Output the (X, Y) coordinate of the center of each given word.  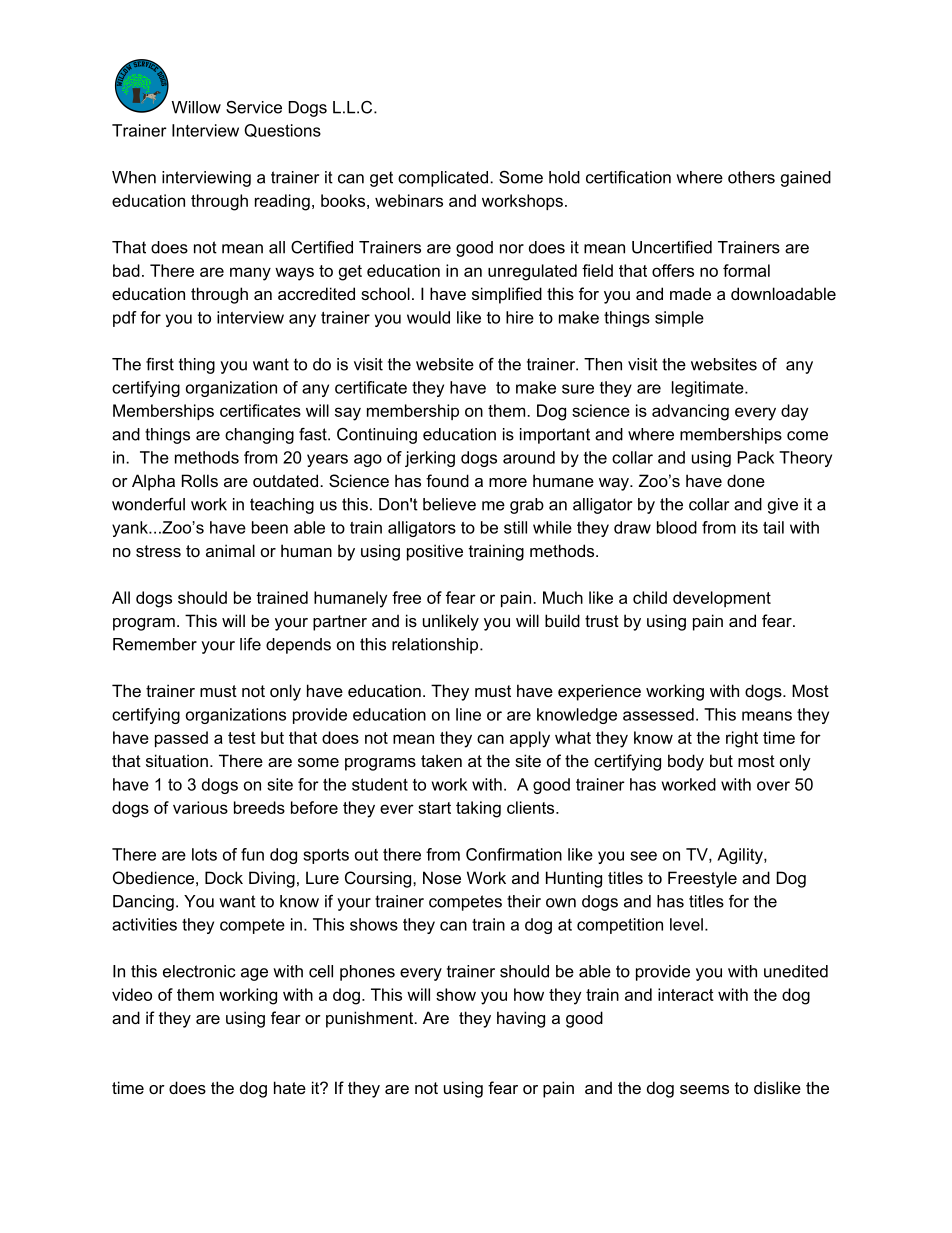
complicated (444, 179)
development (722, 599)
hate (290, 1087)
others (751, 177)
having (521, 1019)
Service (254, 107)
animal (230, 550)
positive (435, 552)
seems (704, 1089)
